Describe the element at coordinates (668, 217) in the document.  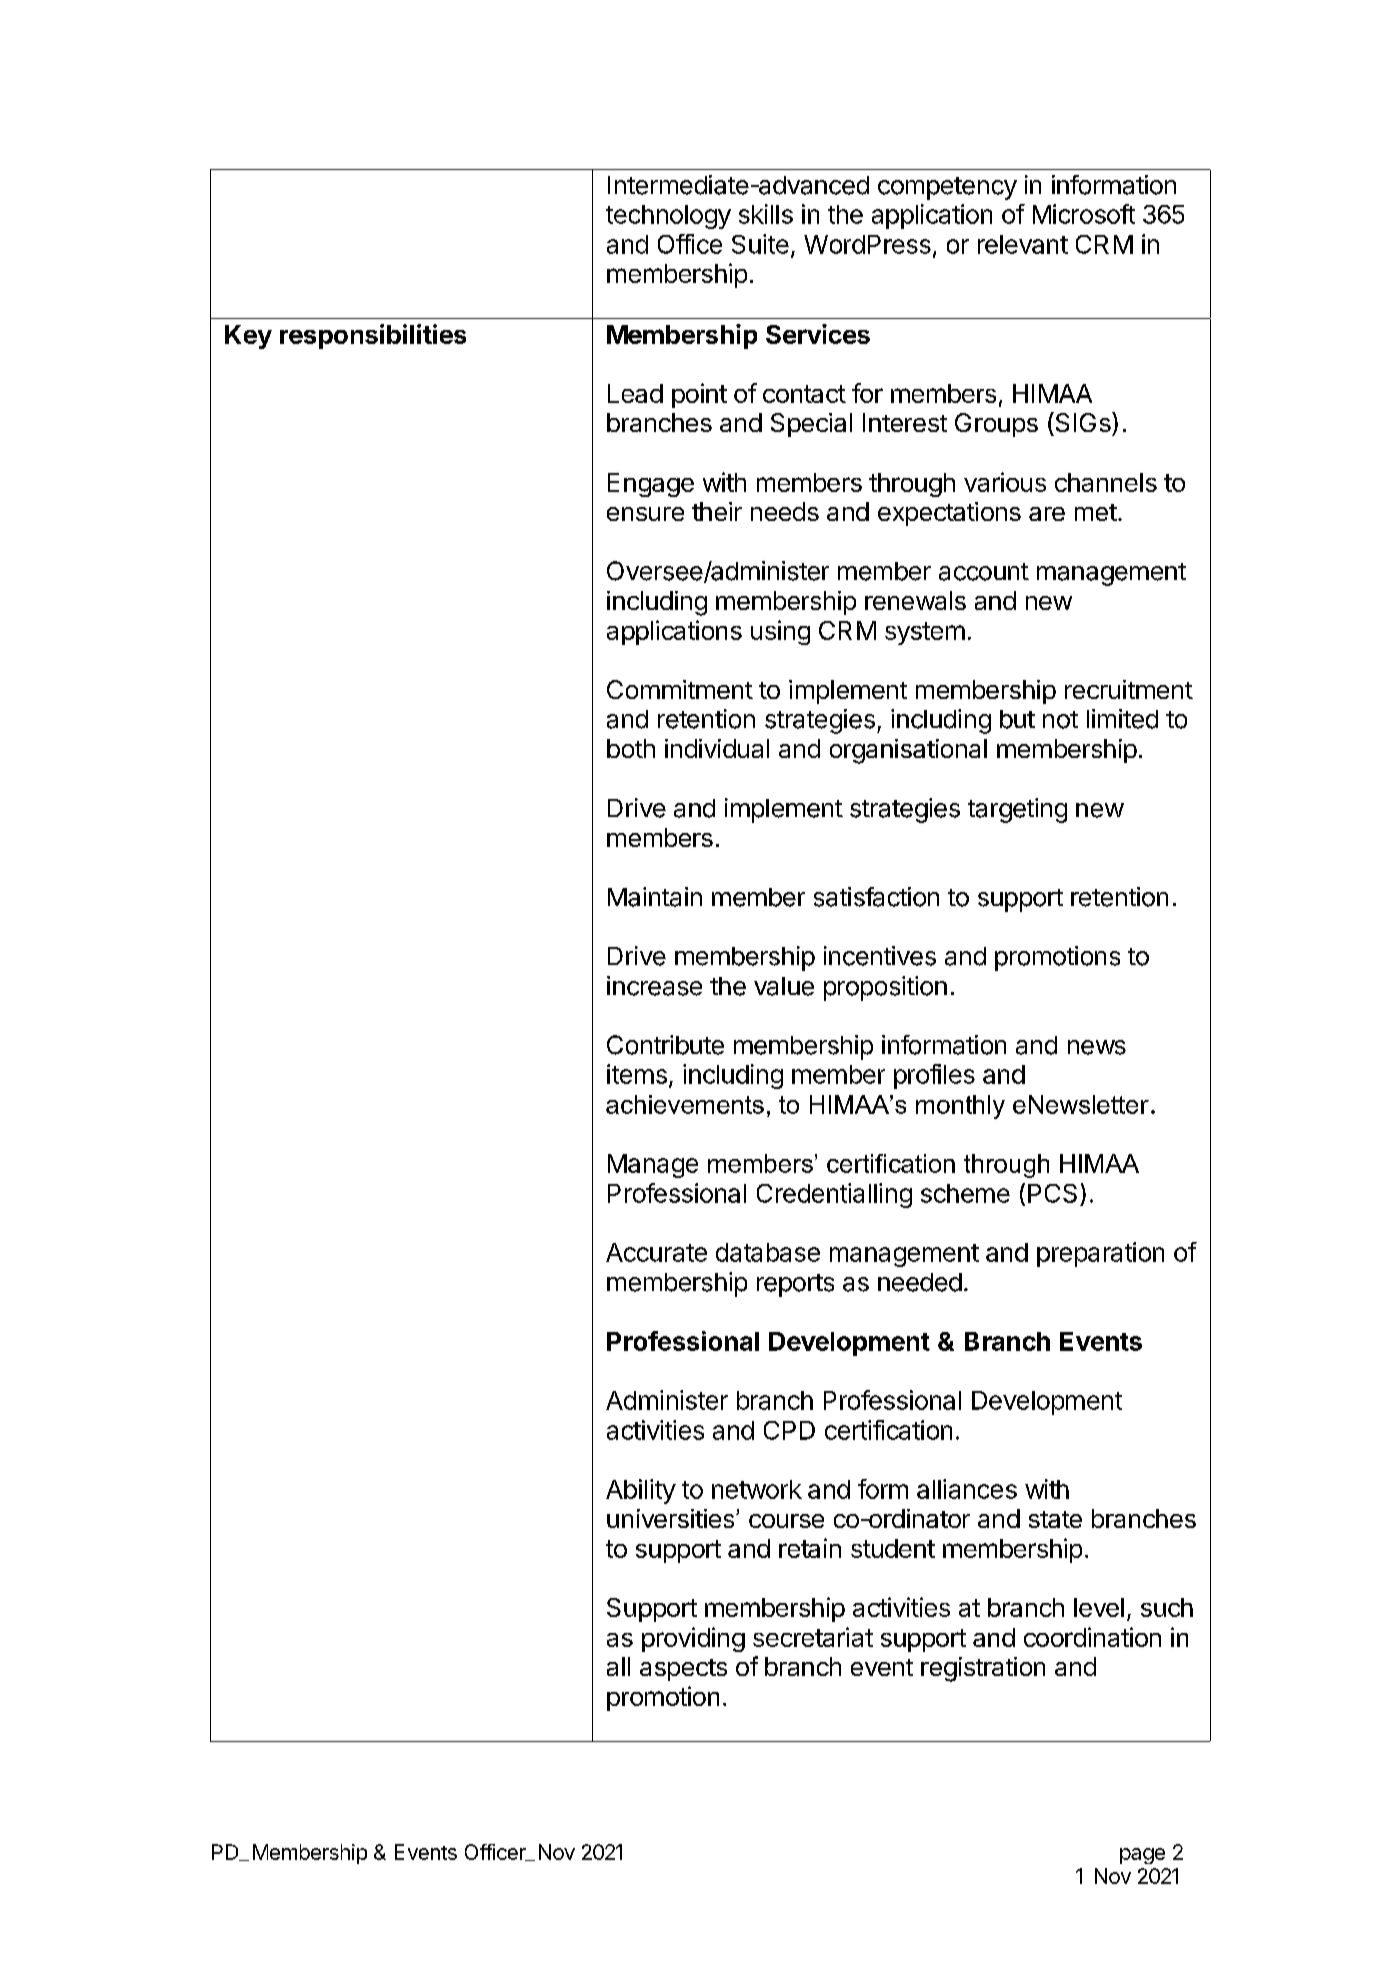
I see `technology` at that location.
